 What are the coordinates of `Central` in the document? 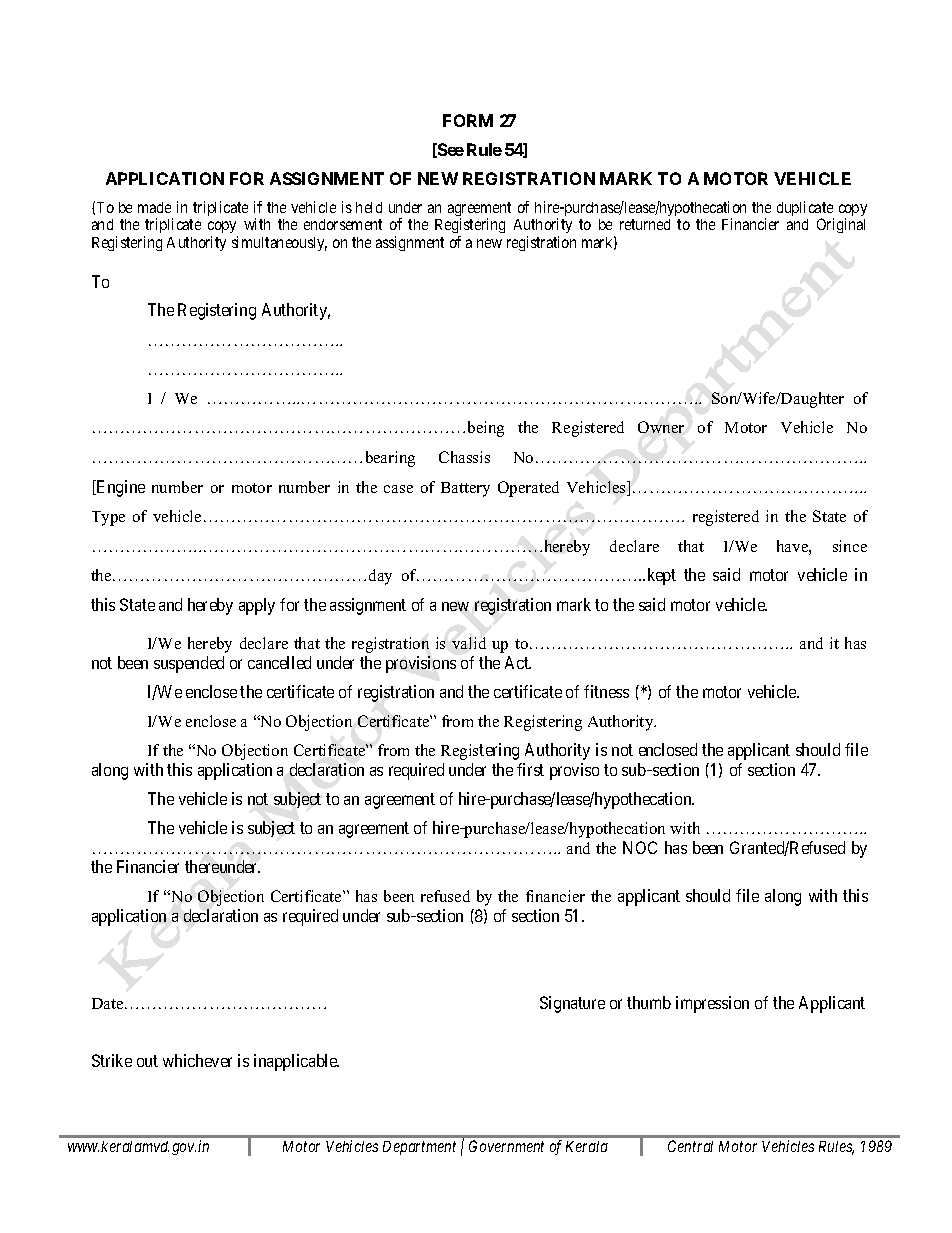 It's located at (690, 1146).
